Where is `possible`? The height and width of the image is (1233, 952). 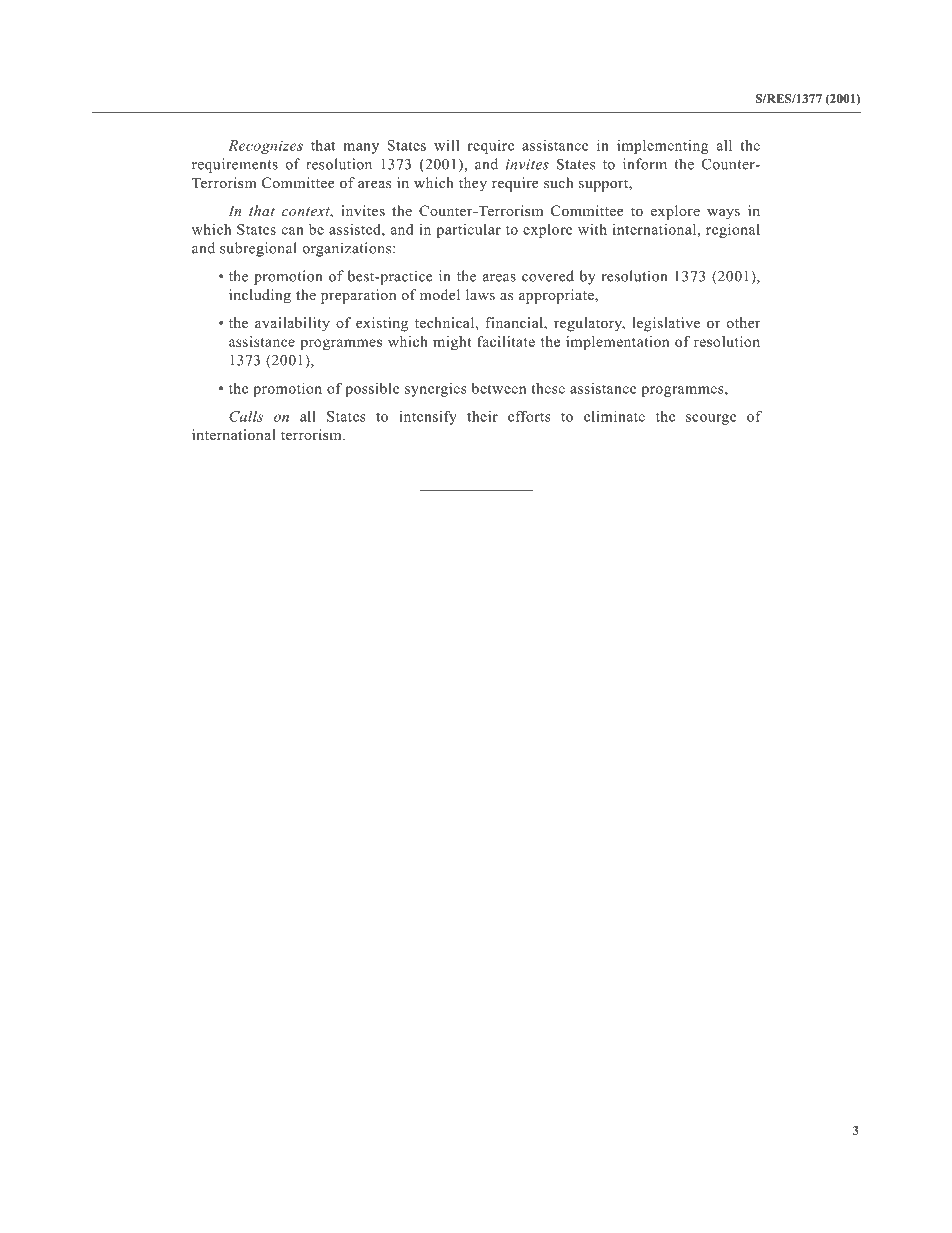
possible is located at coordinates (372, 389).
